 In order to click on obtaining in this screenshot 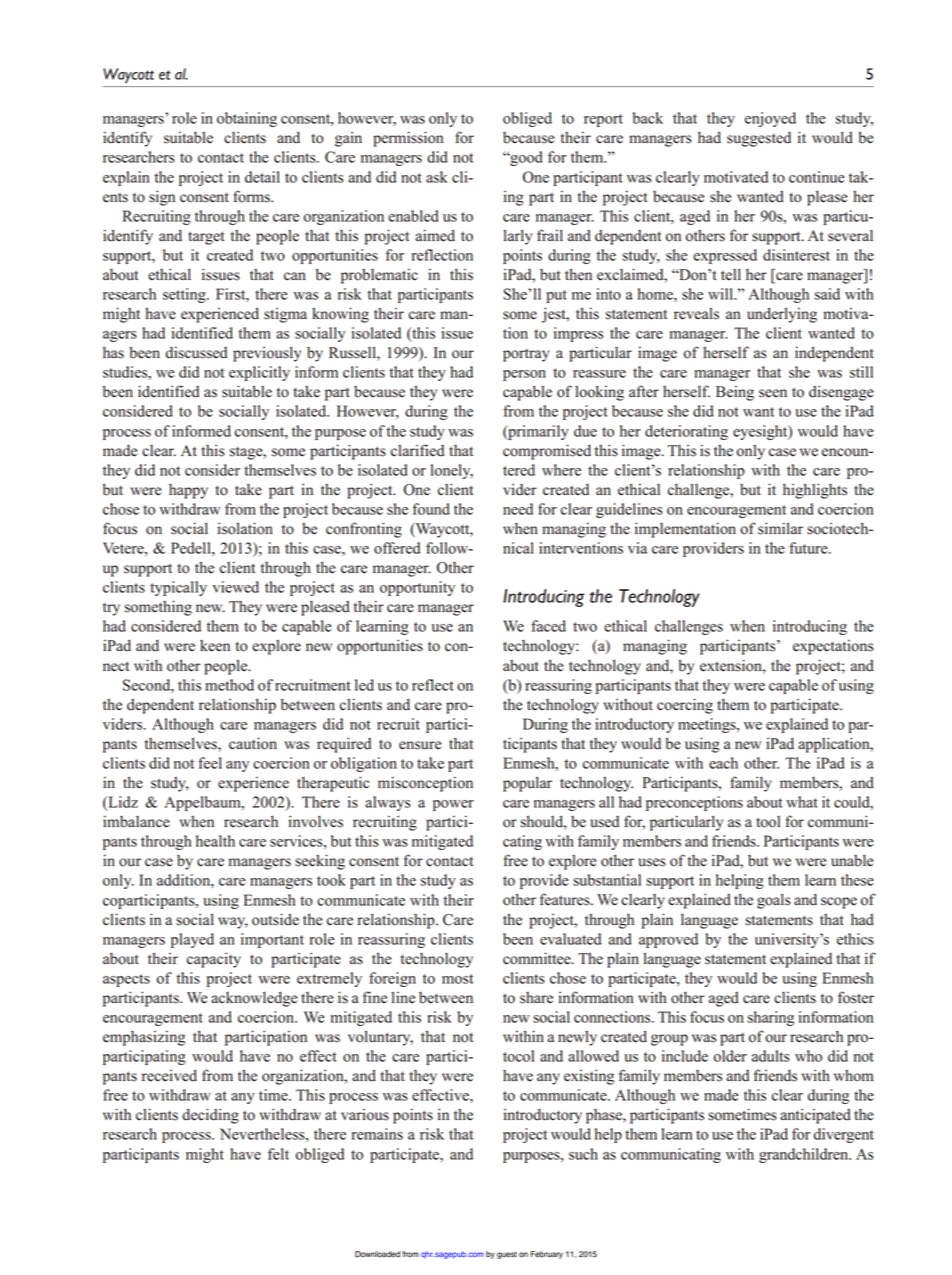, I will do `click(247, 119)`.
